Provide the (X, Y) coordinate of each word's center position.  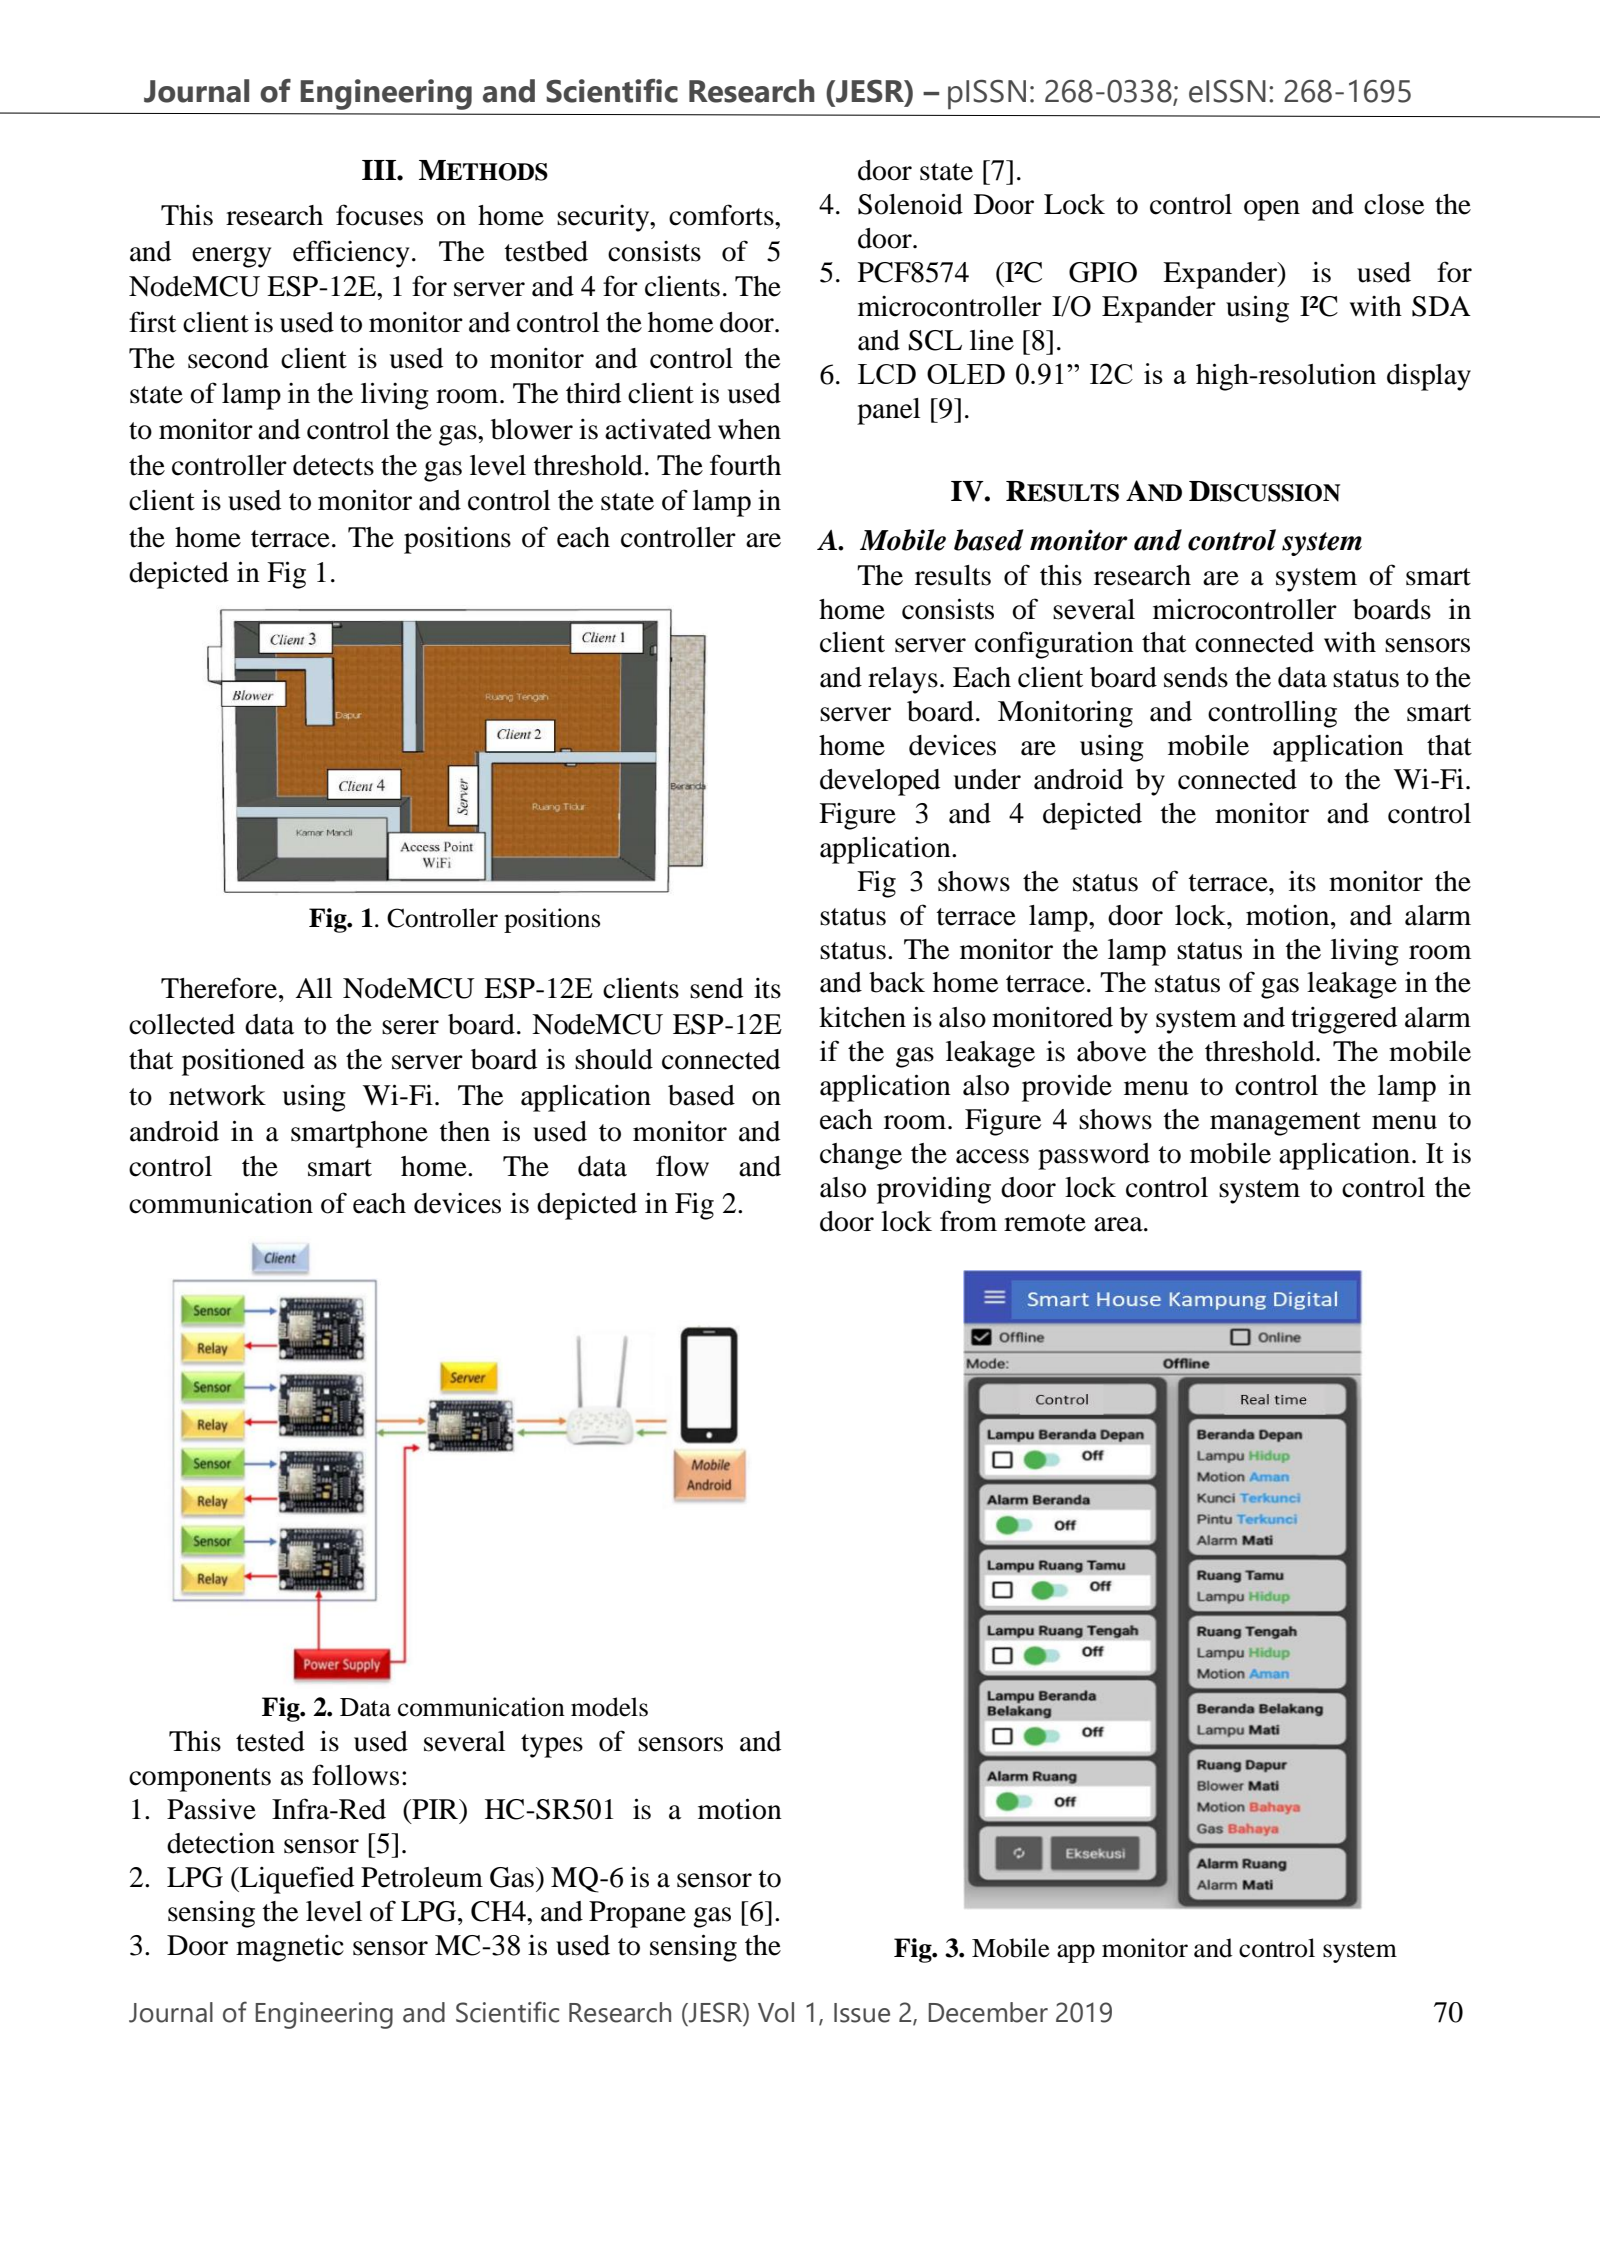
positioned (243, 1062)
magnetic (290, 1948)
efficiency (351, 254)
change (861, 1156)
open (1272, 210)
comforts (722, 215)
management (1285, 1124)
